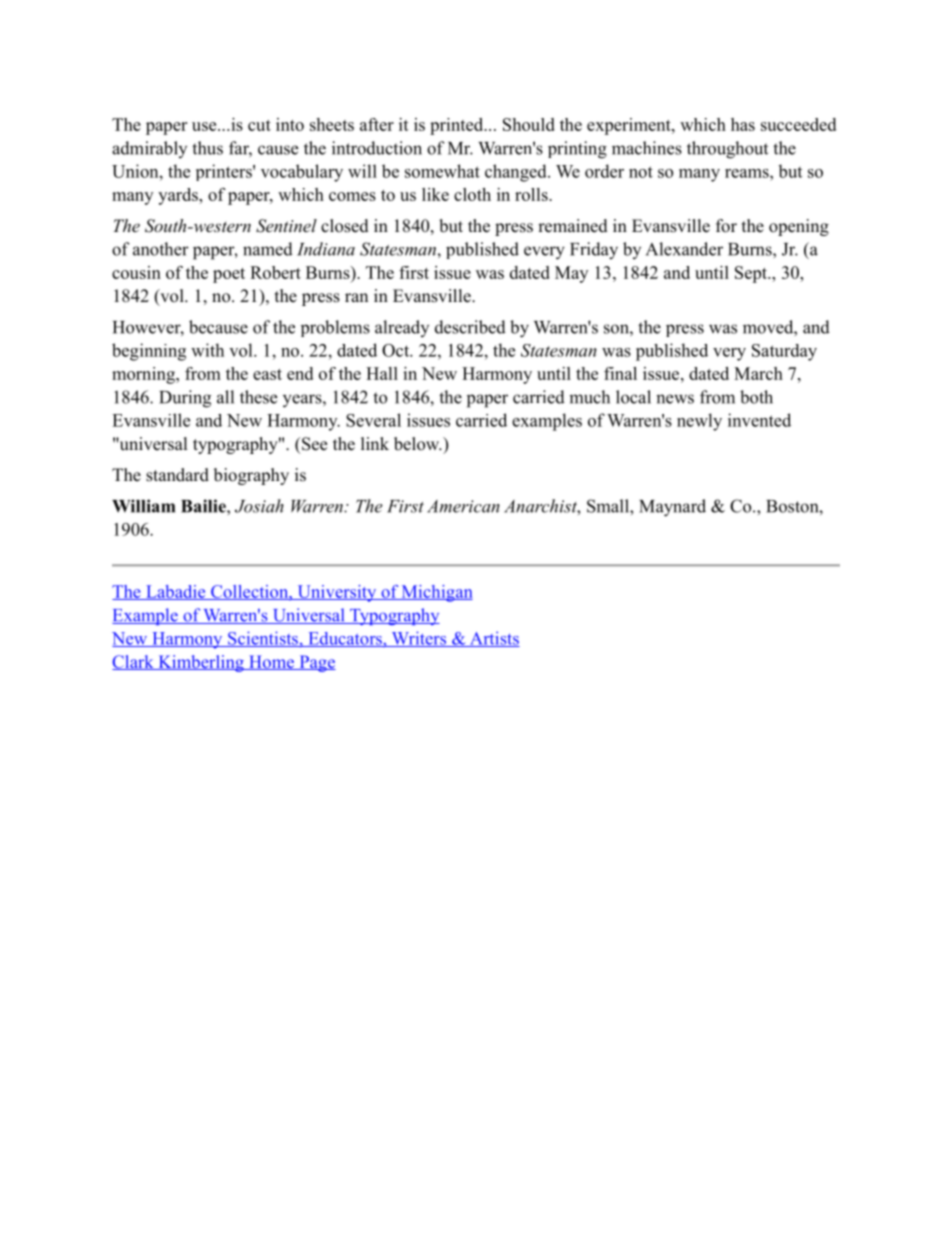 The height and width of the screenshot is (1233, 952). I want to click on Sept, so click(752, 274).
